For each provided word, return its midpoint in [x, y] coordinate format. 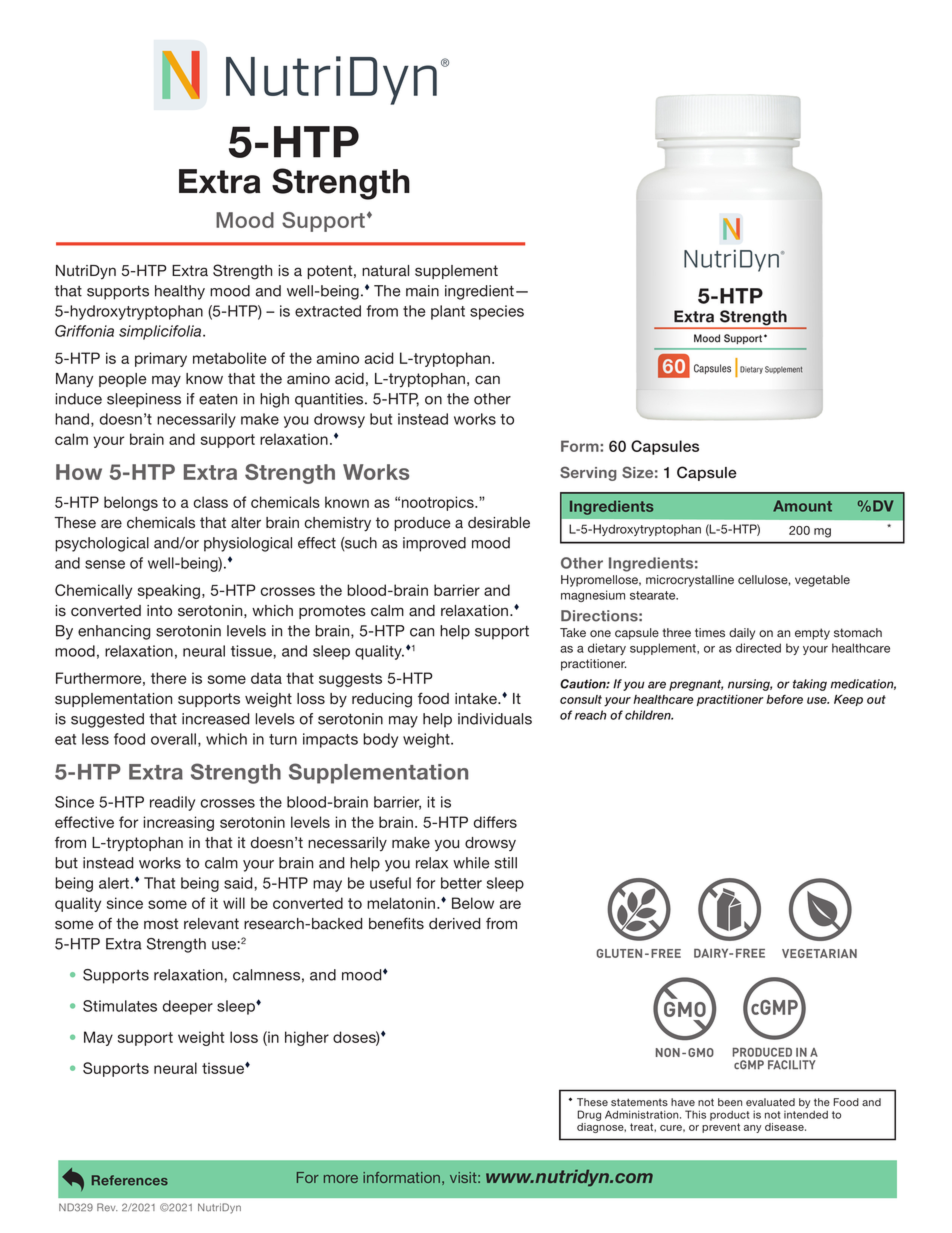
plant [448, 312]
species [497, 312]
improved [434, 544]
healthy [180, 292]
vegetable [822, 581]
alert [115, 883]
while [471, 863]
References [130, 1180]
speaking [170, 591]
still [506, 863]
